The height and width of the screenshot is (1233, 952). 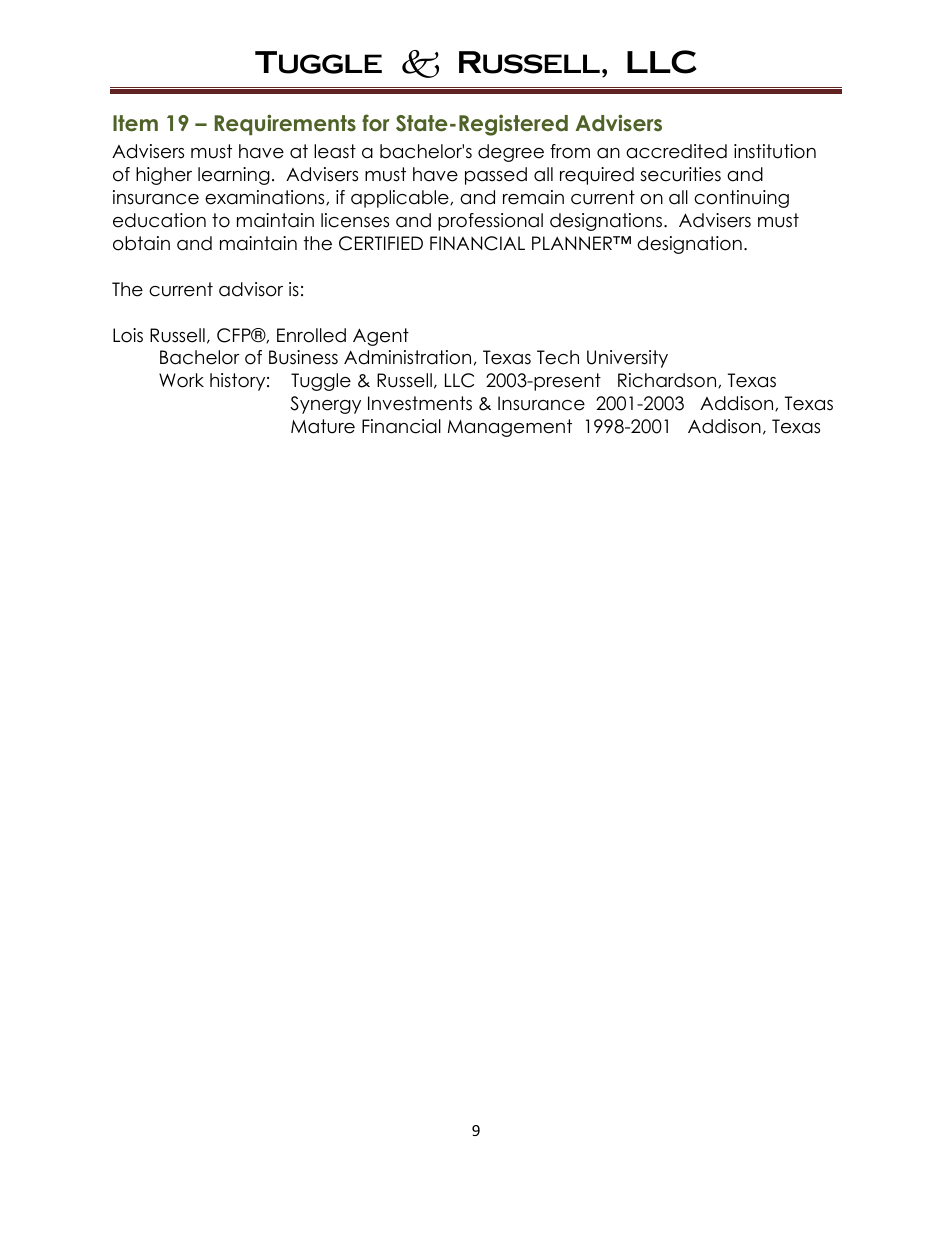 What do you see at coordinates (376, 123) in the screenshot?
I see `for` at bounding box center [376, 123].
